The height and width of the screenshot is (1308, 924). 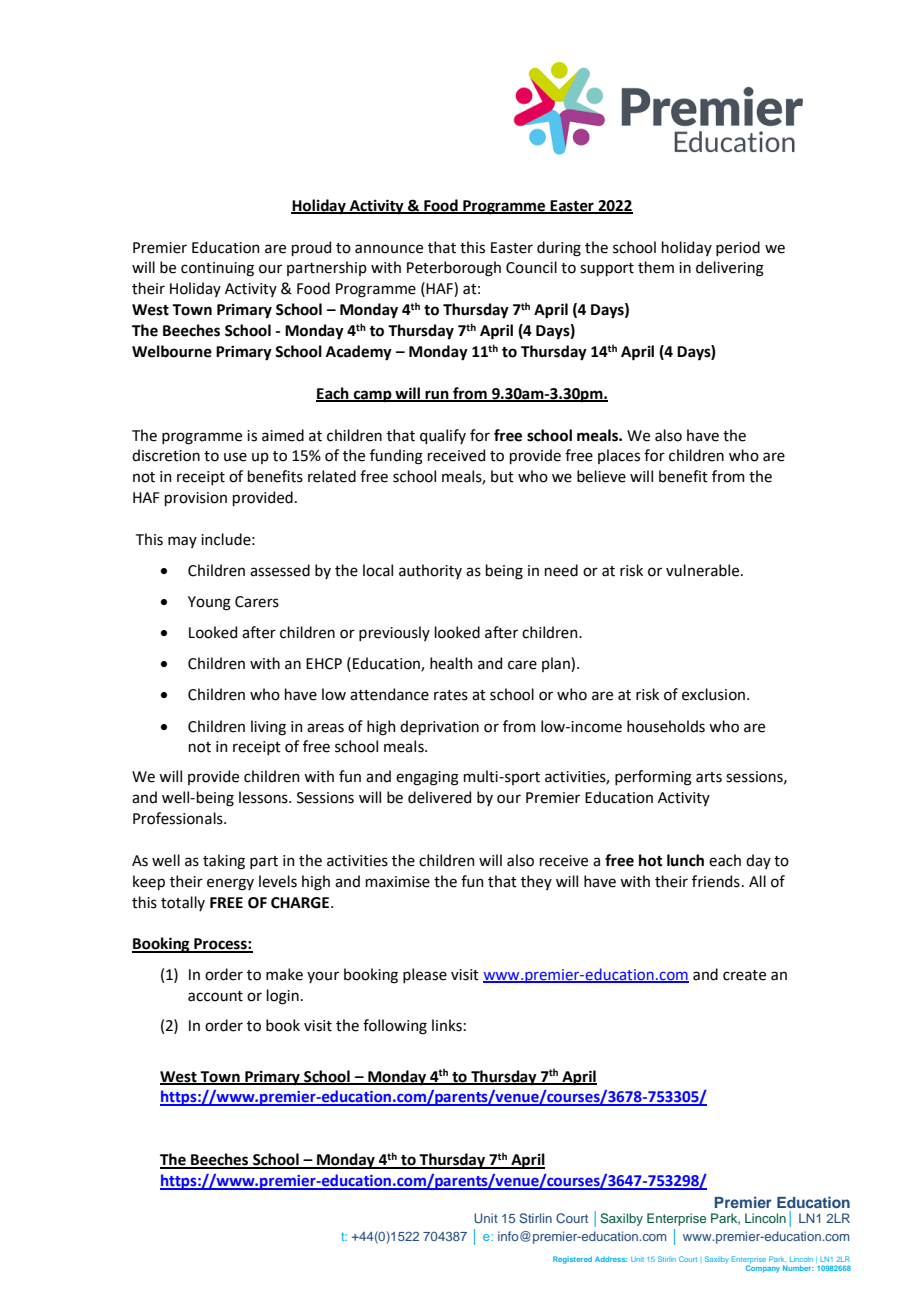 What do you see at coordinates (454, 269) in the screenshot?
I see `Peterborough` at bounding box center [454, 269].
